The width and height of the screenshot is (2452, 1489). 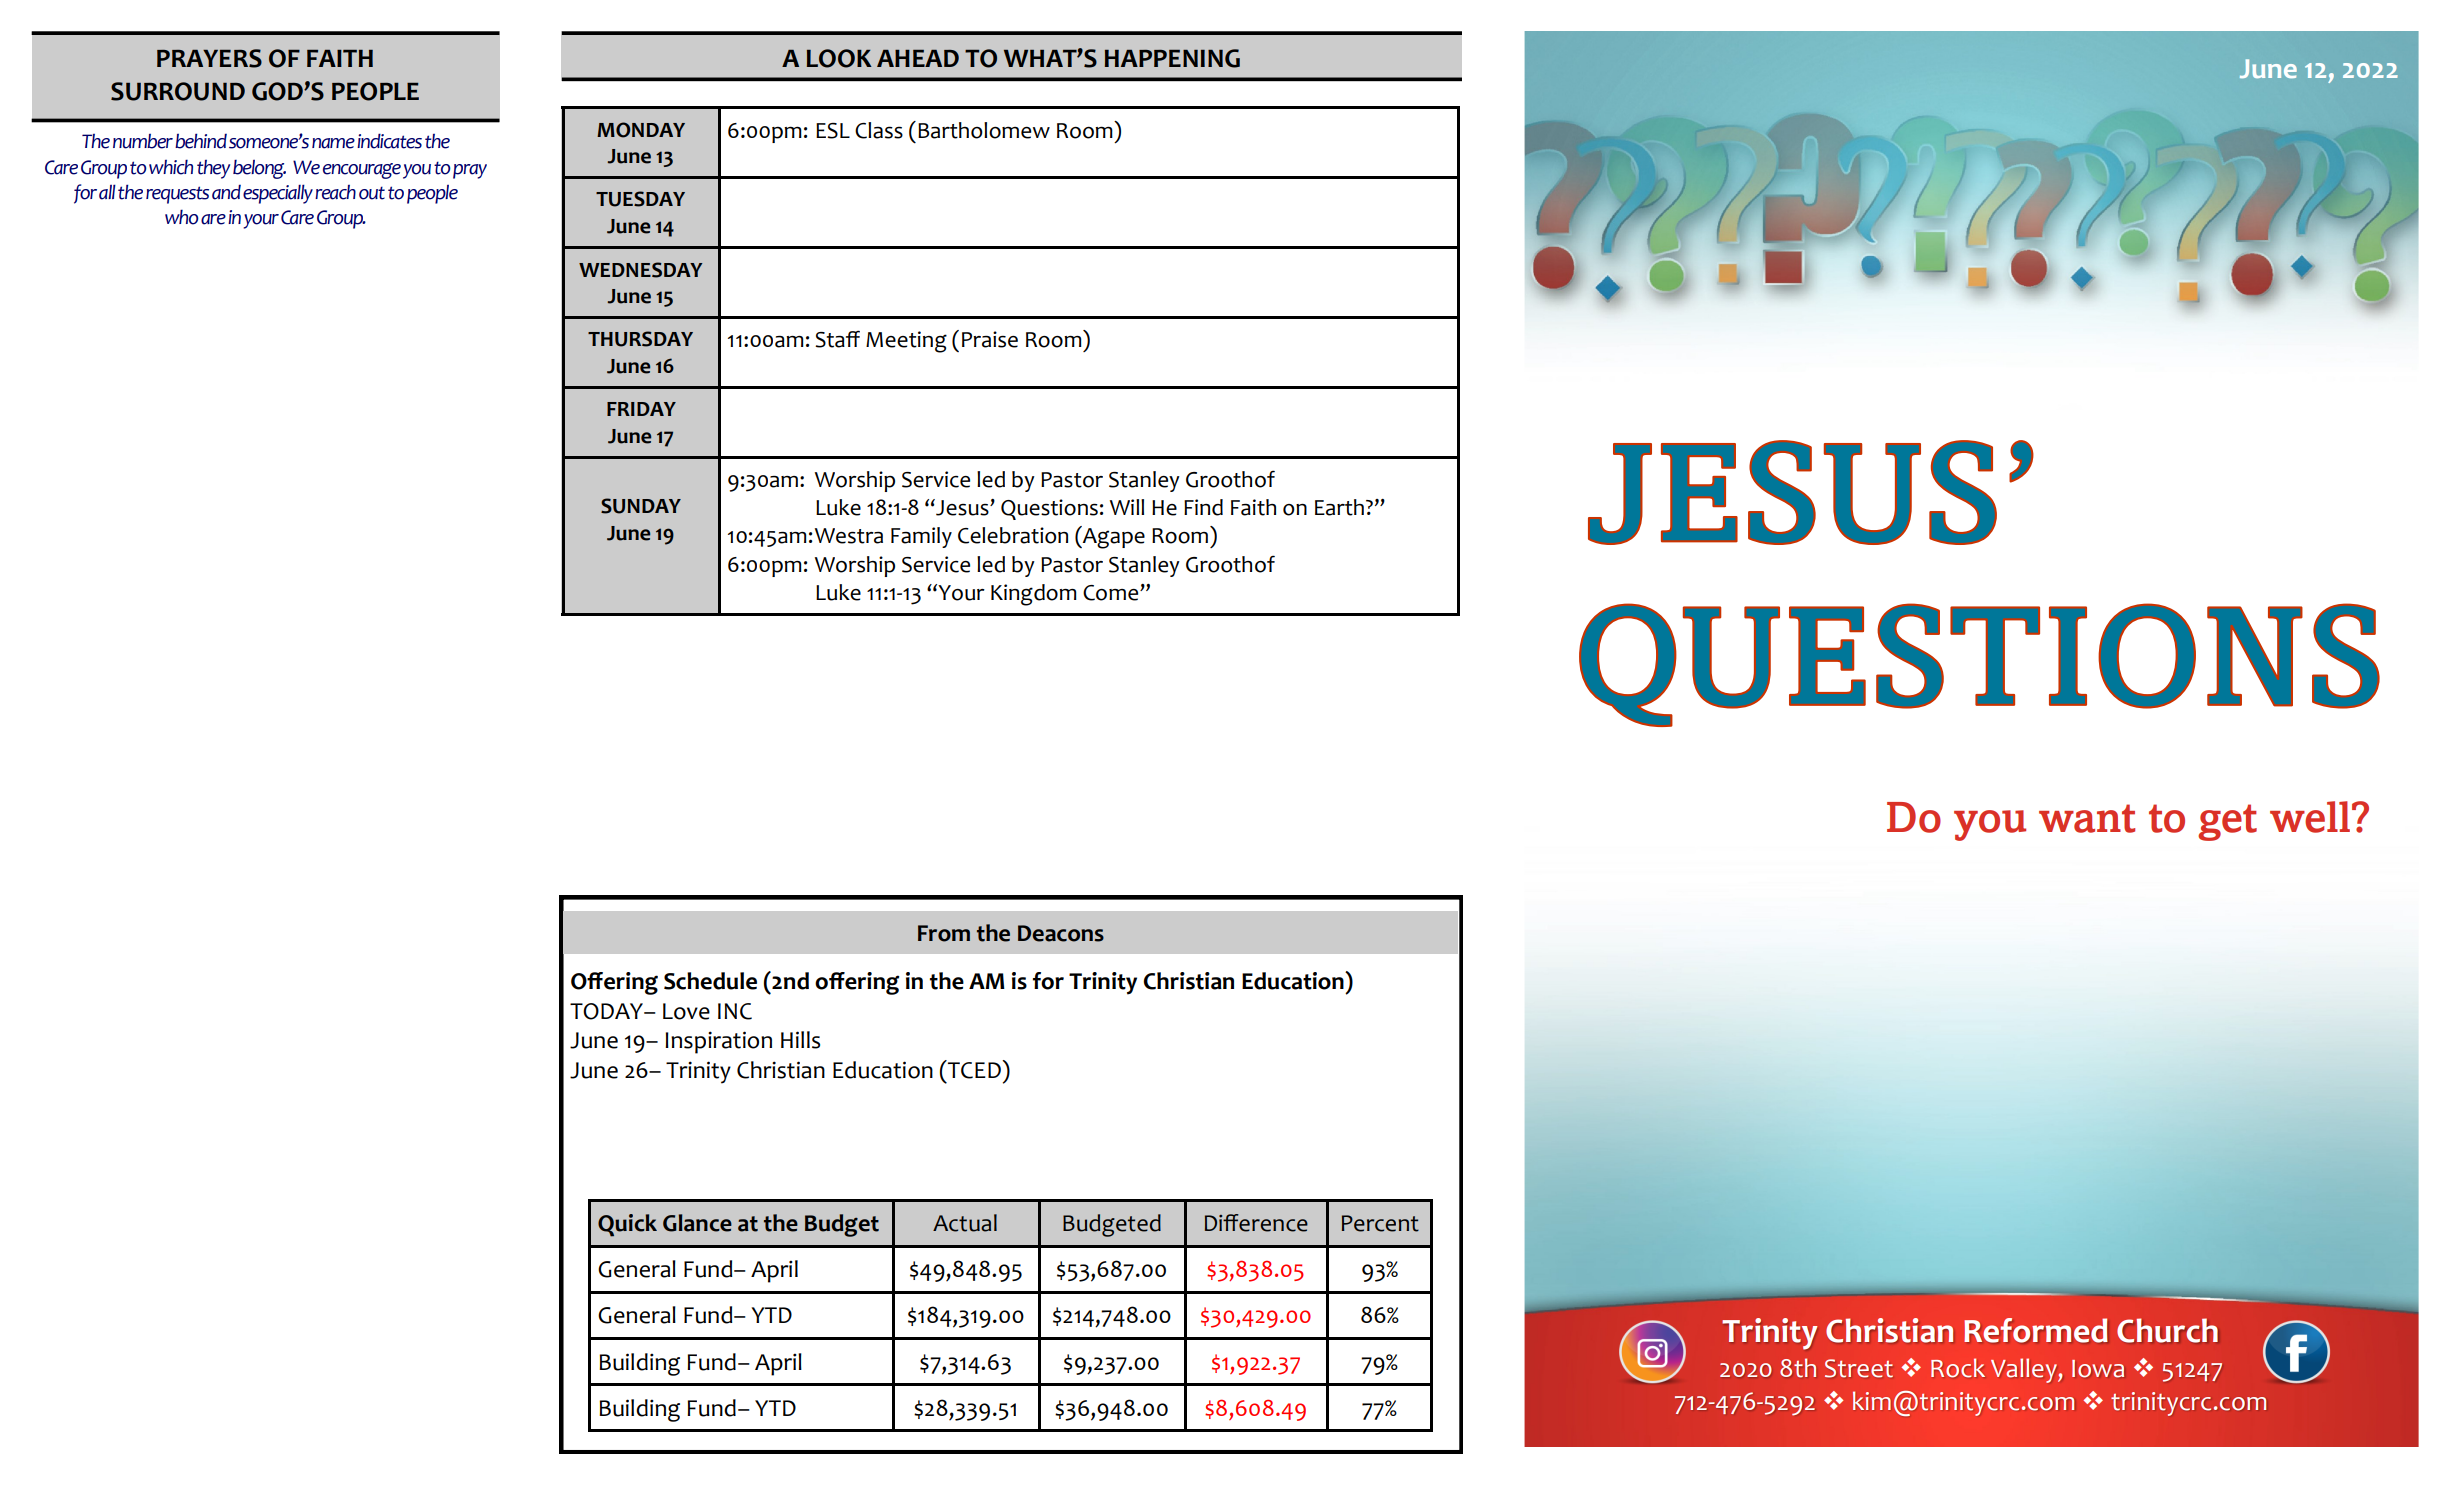 I want to click on TODAY, so click(x=608, y=1011).
